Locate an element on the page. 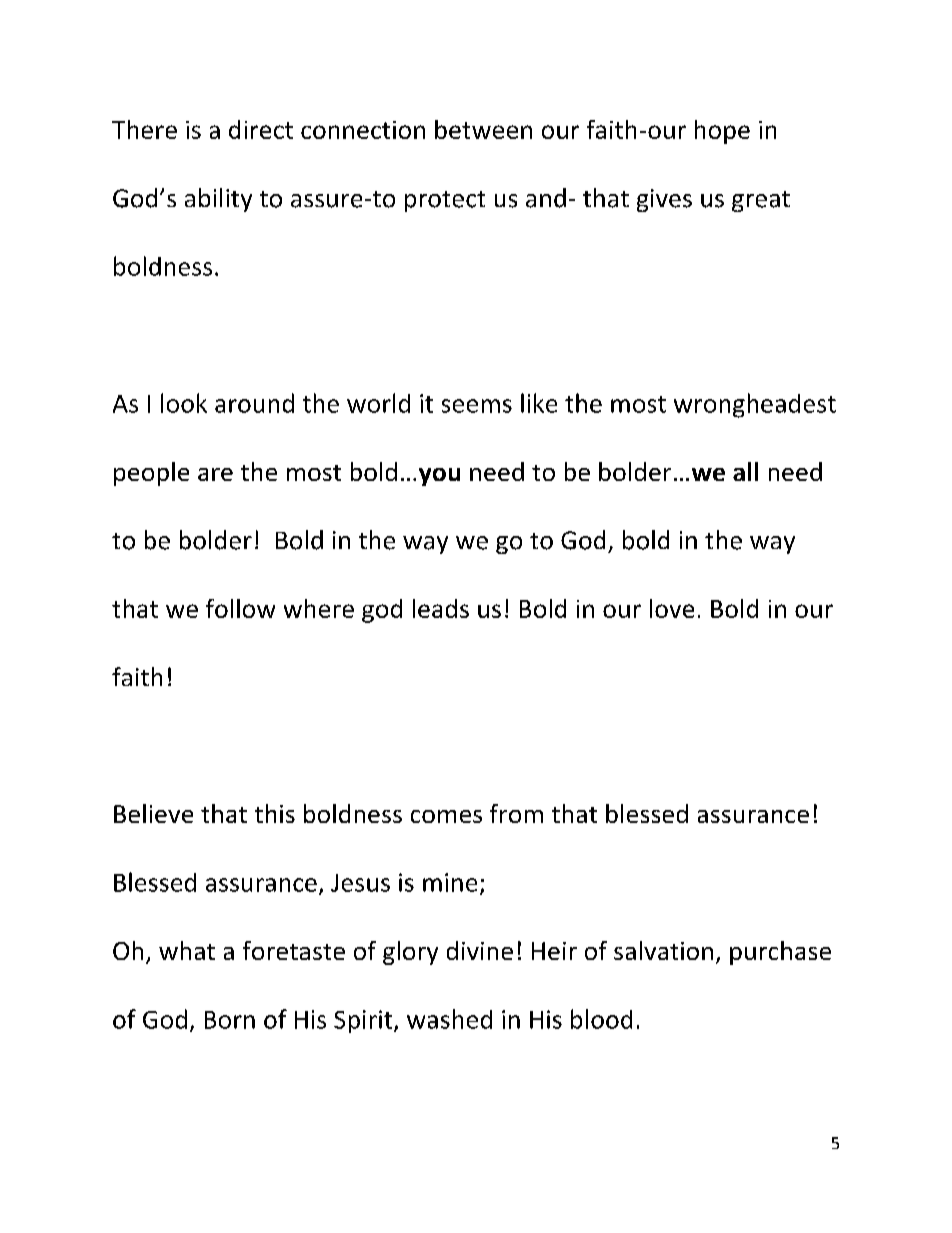  all is located at coordinates (745, 471).
